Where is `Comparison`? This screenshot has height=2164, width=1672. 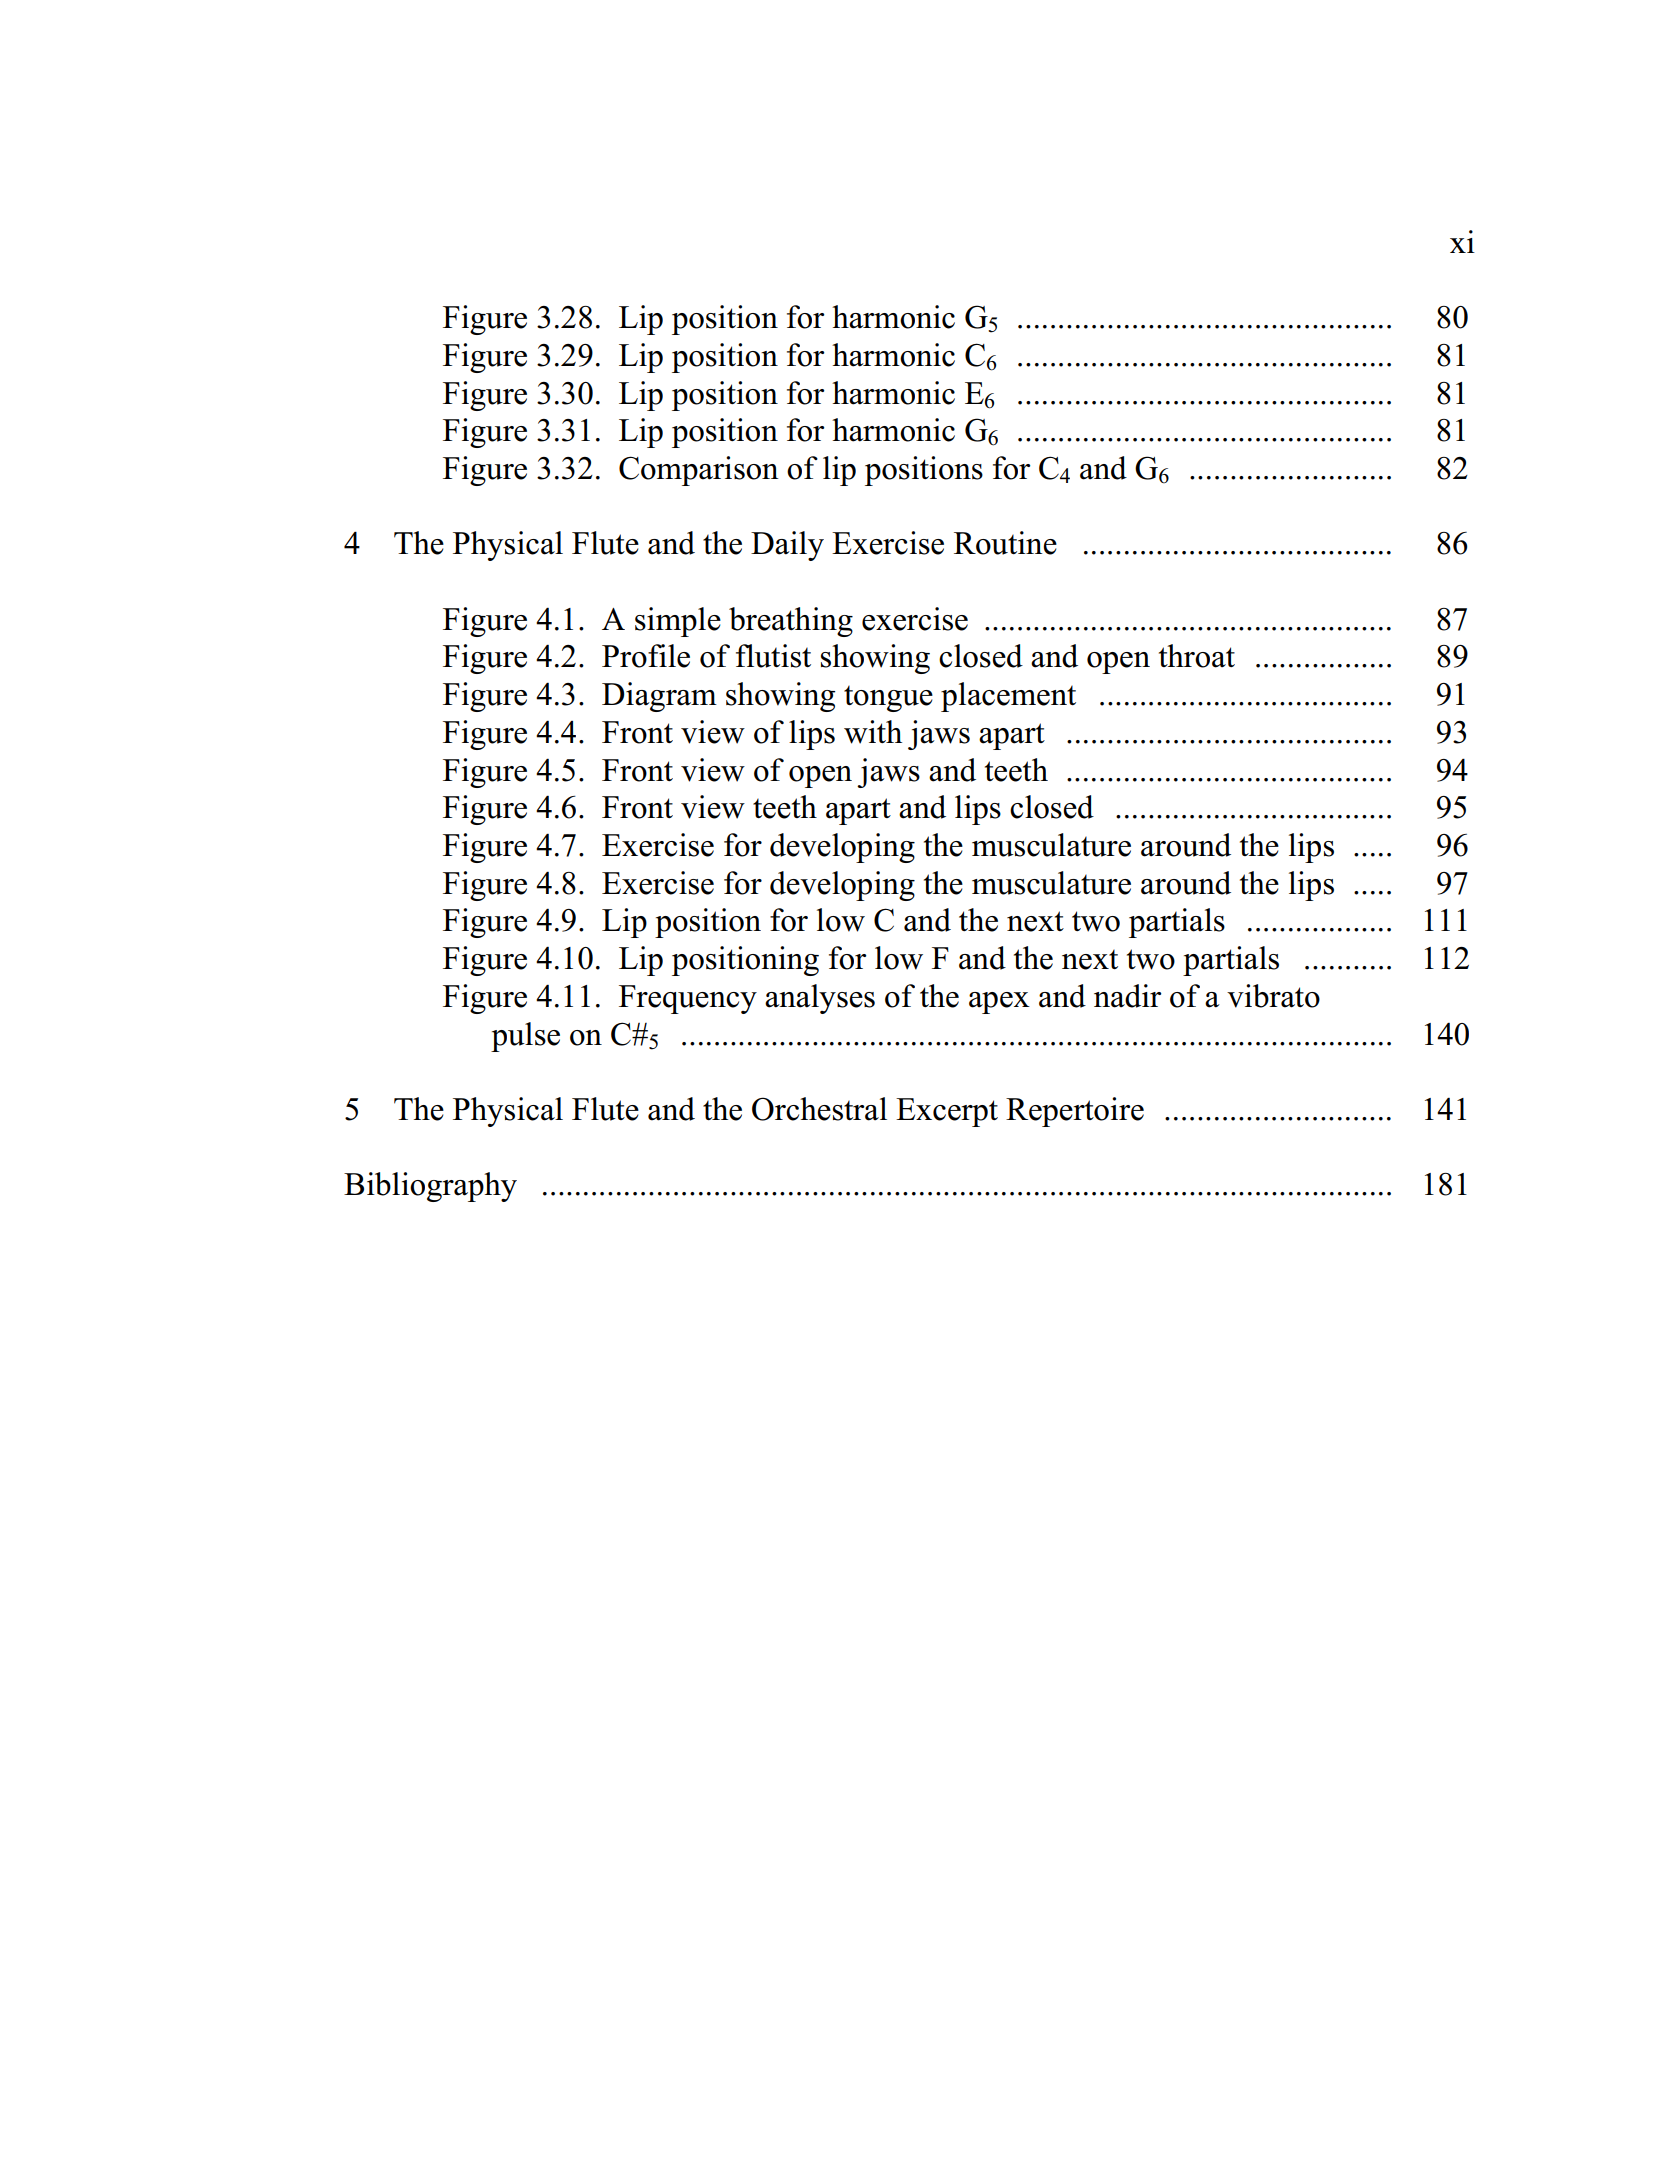 Comparison is located at coordinates (699, 471).
